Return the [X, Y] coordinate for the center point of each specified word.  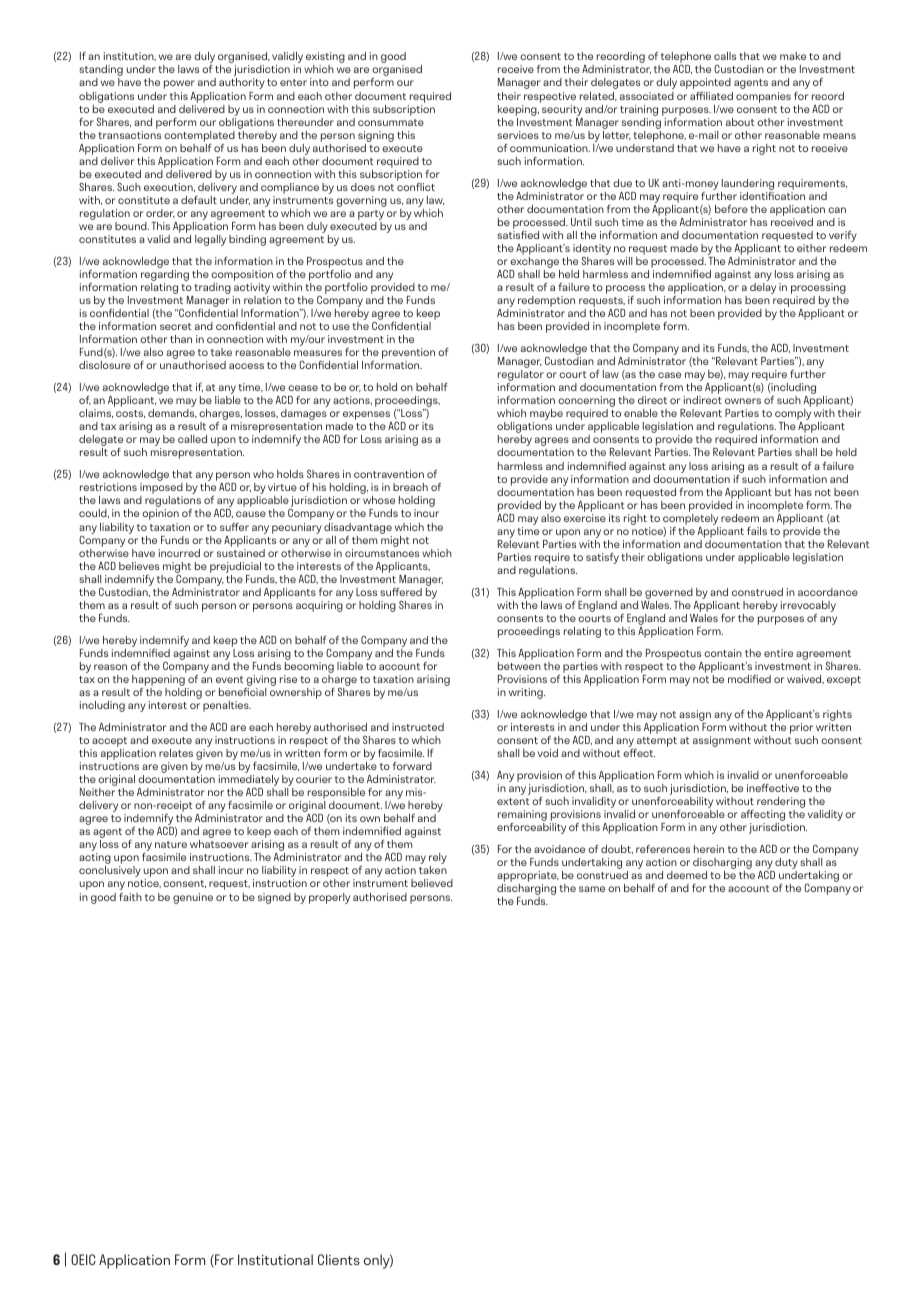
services [518, 135]
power [179, 84]
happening [159, 682]
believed [432, 883]
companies [763, 97]
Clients [339, 1259]
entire [778, 653]
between [519, 666]
